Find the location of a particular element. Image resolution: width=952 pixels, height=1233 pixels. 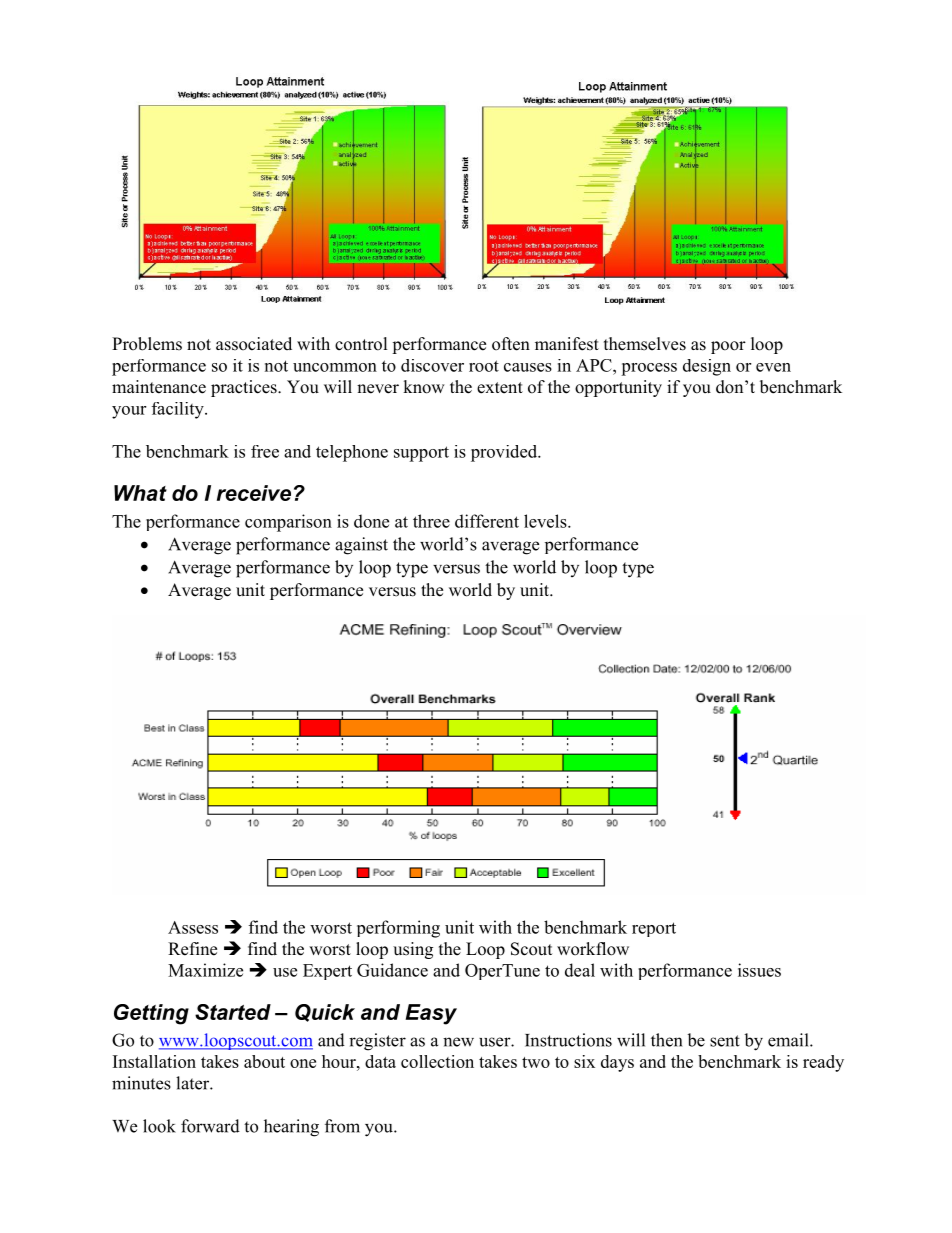

comparison is located at coordinates (288, 523).
